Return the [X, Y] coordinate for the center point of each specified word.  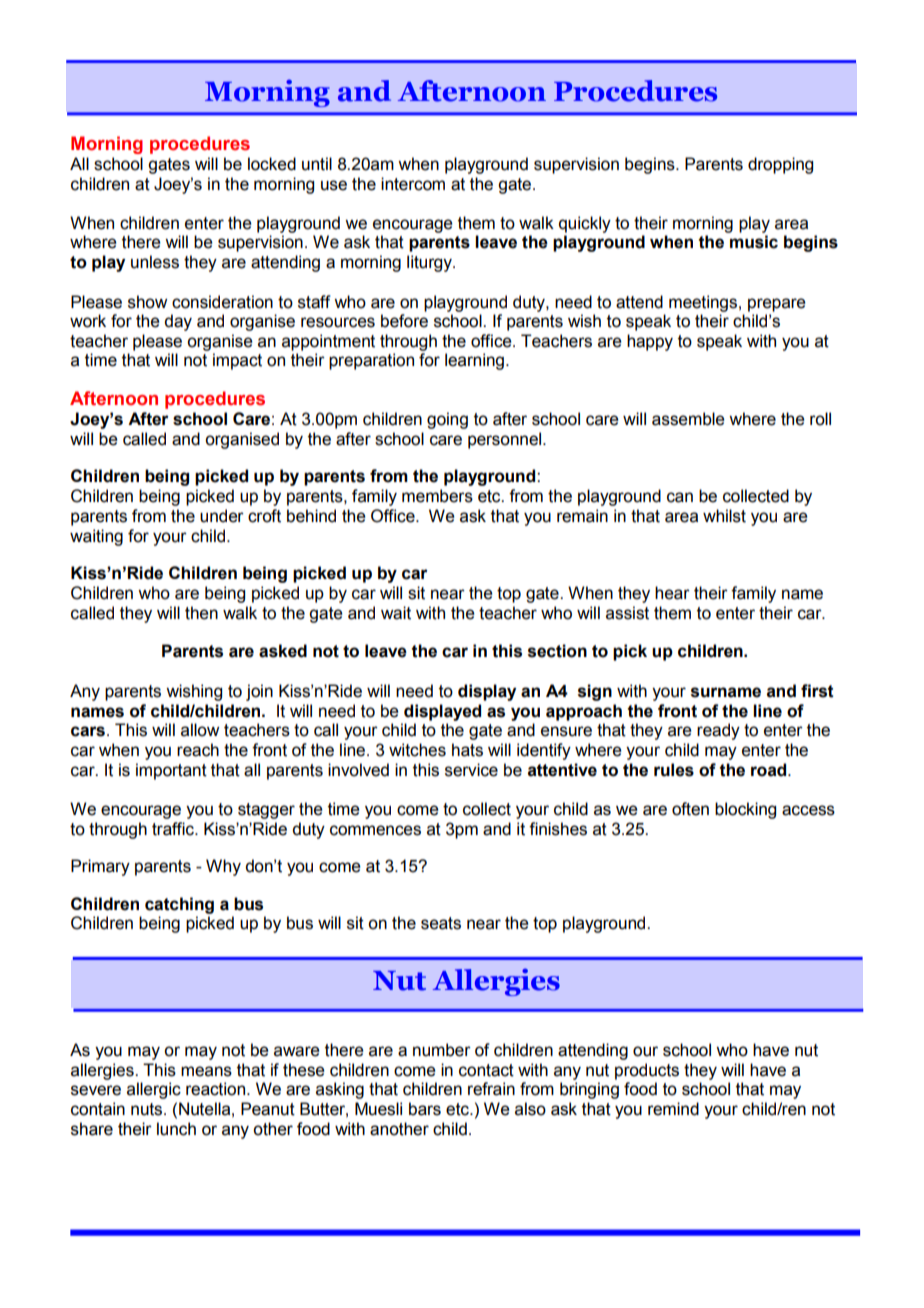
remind [673, 1109]
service [471, 770]
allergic [154, 1090]
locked [272, 164]
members [437, 496]
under [222, 516]
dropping [780, 165]
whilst [724, 516]
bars [425, 1109]
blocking [745, 810]
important [171, 771]
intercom [413, 184]
